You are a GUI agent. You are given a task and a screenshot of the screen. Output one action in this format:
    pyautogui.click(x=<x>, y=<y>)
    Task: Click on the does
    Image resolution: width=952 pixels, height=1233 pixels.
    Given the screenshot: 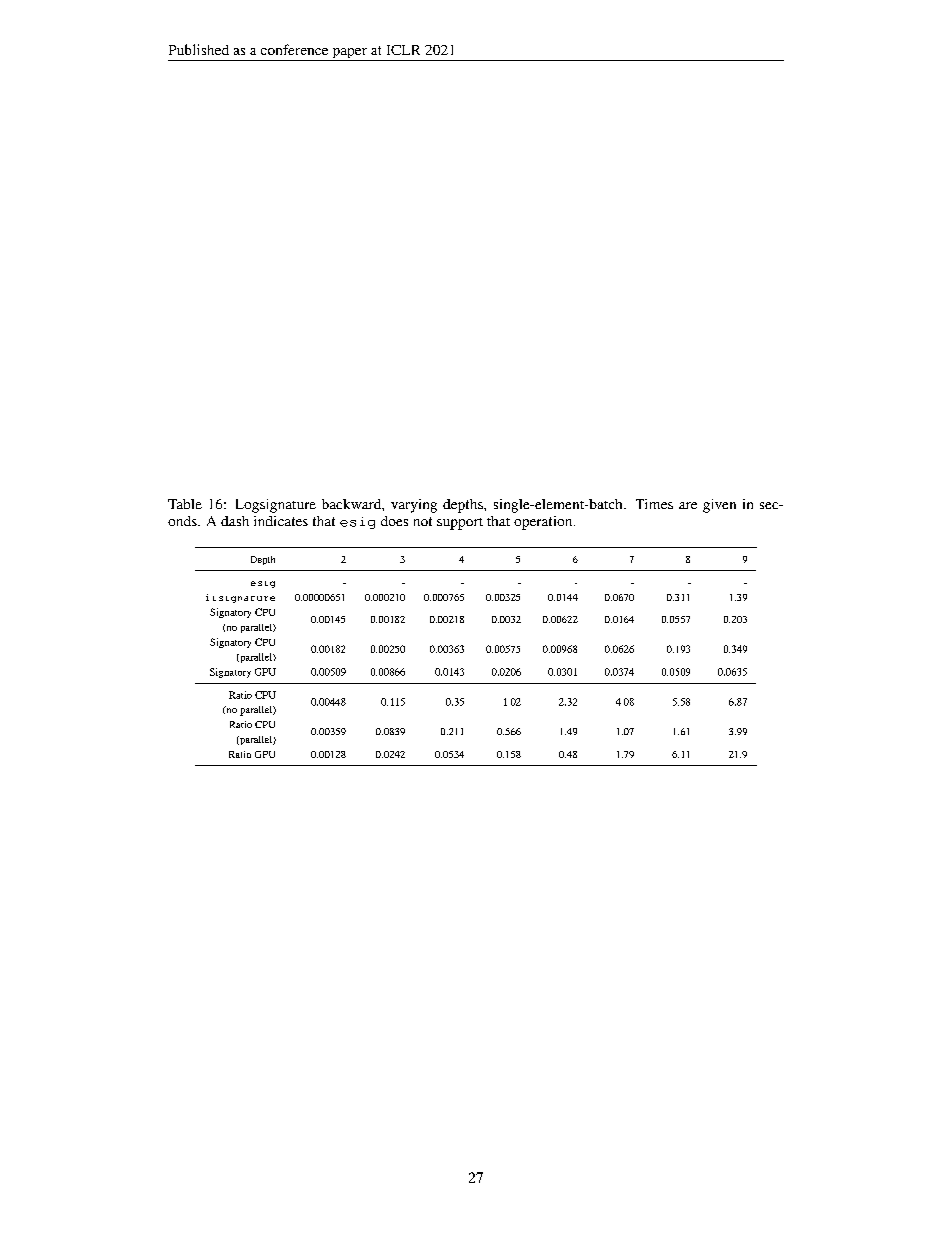 What is the action you would take?
    pyautogui.click(x=394, y=521)
